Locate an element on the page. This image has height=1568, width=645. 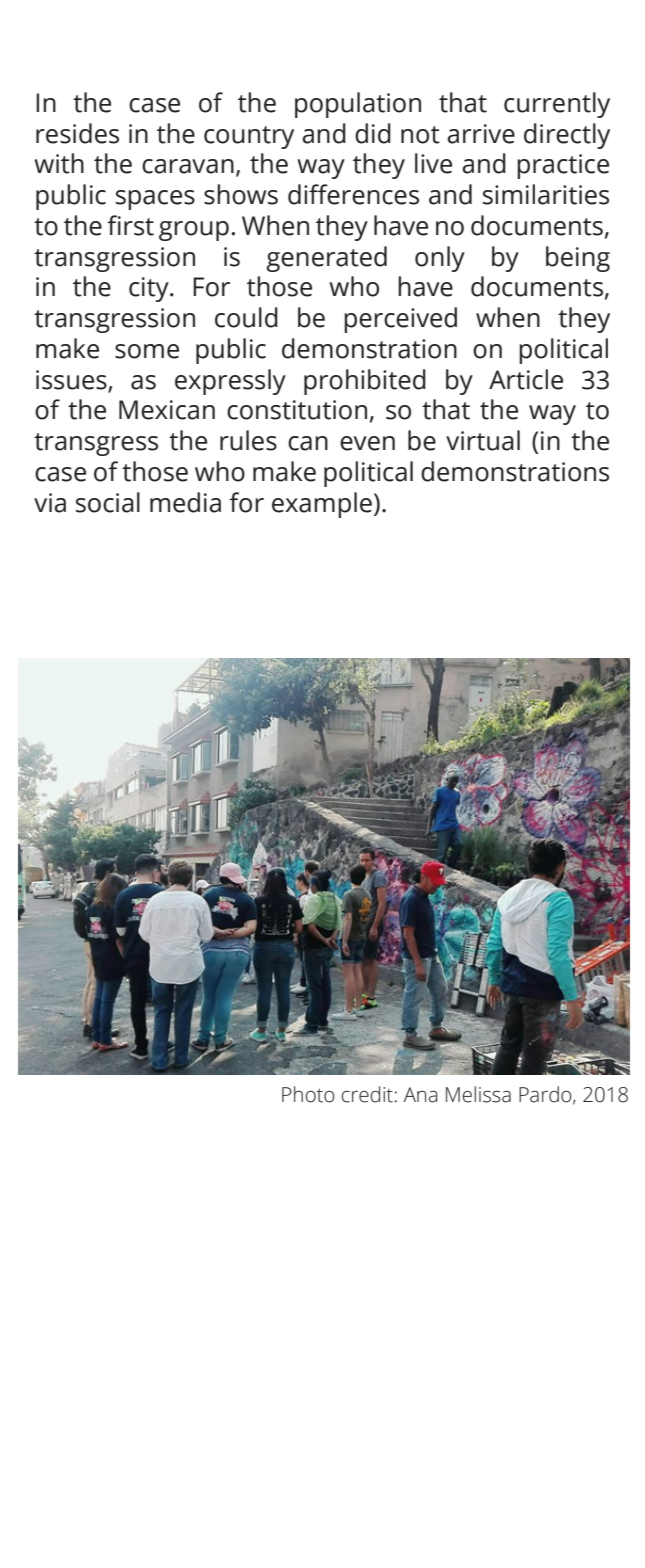
Photo is located at coordinates (308, 1094).
